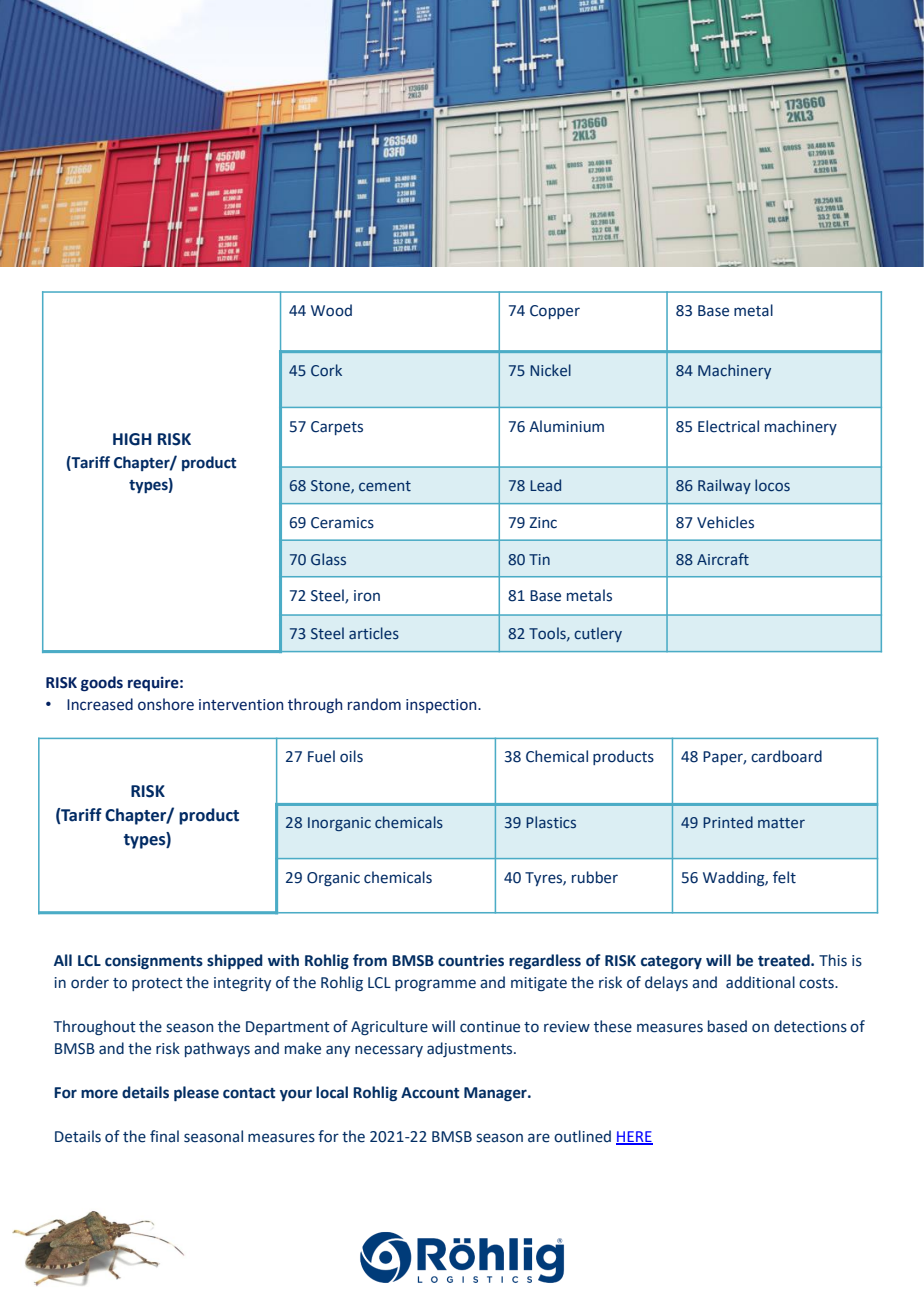  Describe the element at coordinates (164, 1136) in the image. I see `final` at that location.
